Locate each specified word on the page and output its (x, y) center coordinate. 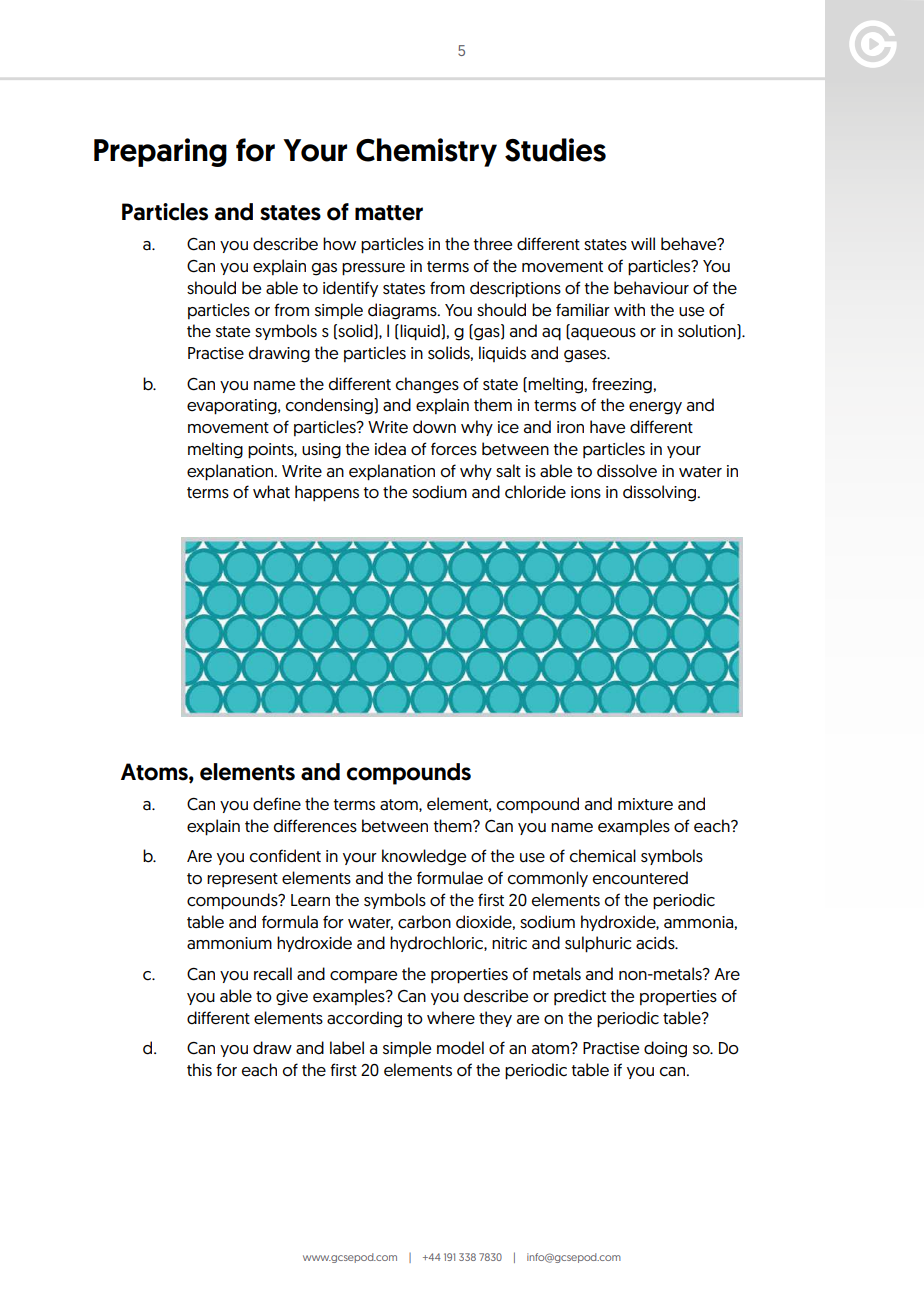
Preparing (160, 152)
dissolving (661, 493)
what (271, 492)
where (451, 1018)
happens (327, 493)
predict (580, 997)
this (199, 1070)
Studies (555, 150)
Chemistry (426, 152)
